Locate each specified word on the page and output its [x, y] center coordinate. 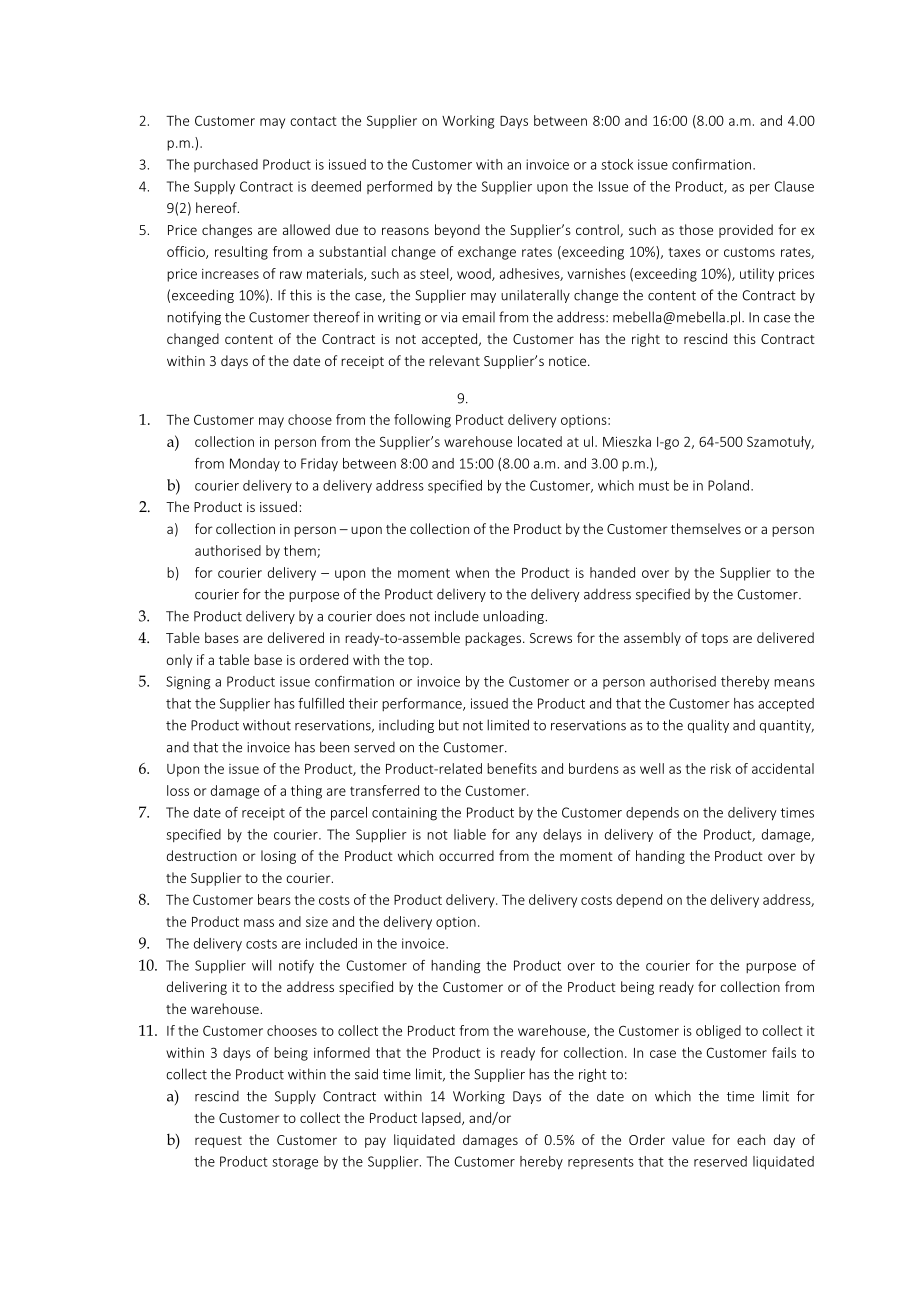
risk [721, 768]
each [751, 1139]
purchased [226, 165]
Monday [255, 465]
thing [306, 792]
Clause [794, 186]
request [218, 1142]
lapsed [442, 1119]
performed [399, 187]
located [540, 441]
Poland [728, 485]
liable [470, 834]
